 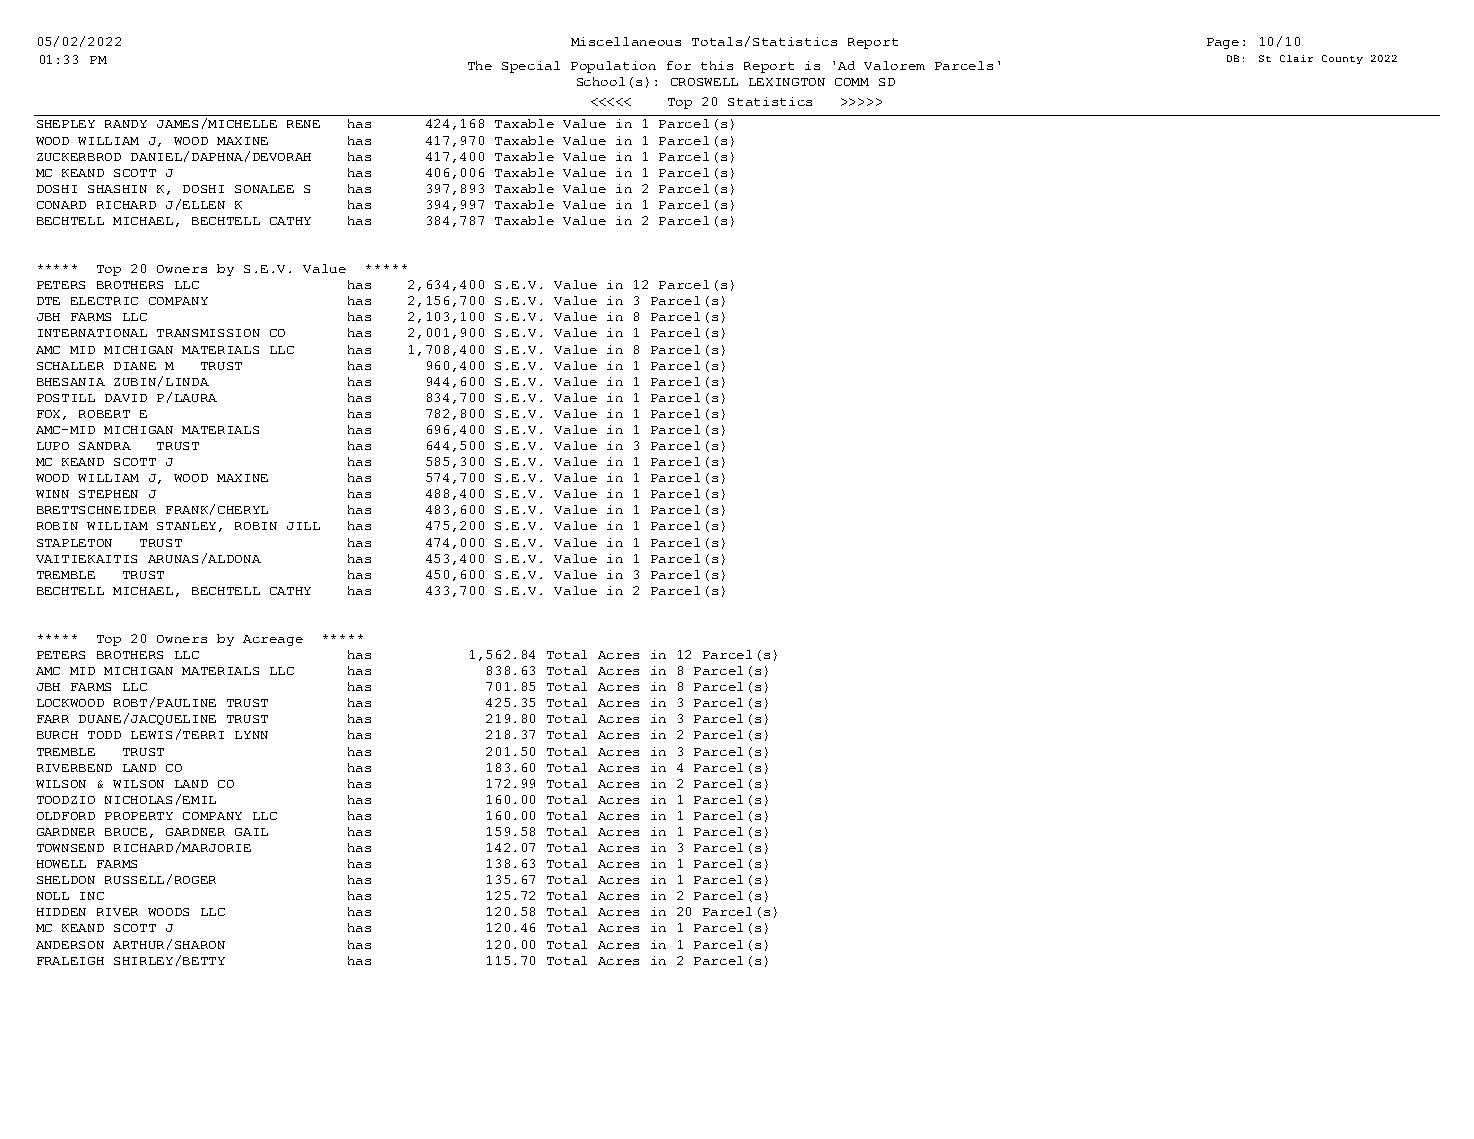 I want to click on INC, so click(x=92, y=896).
